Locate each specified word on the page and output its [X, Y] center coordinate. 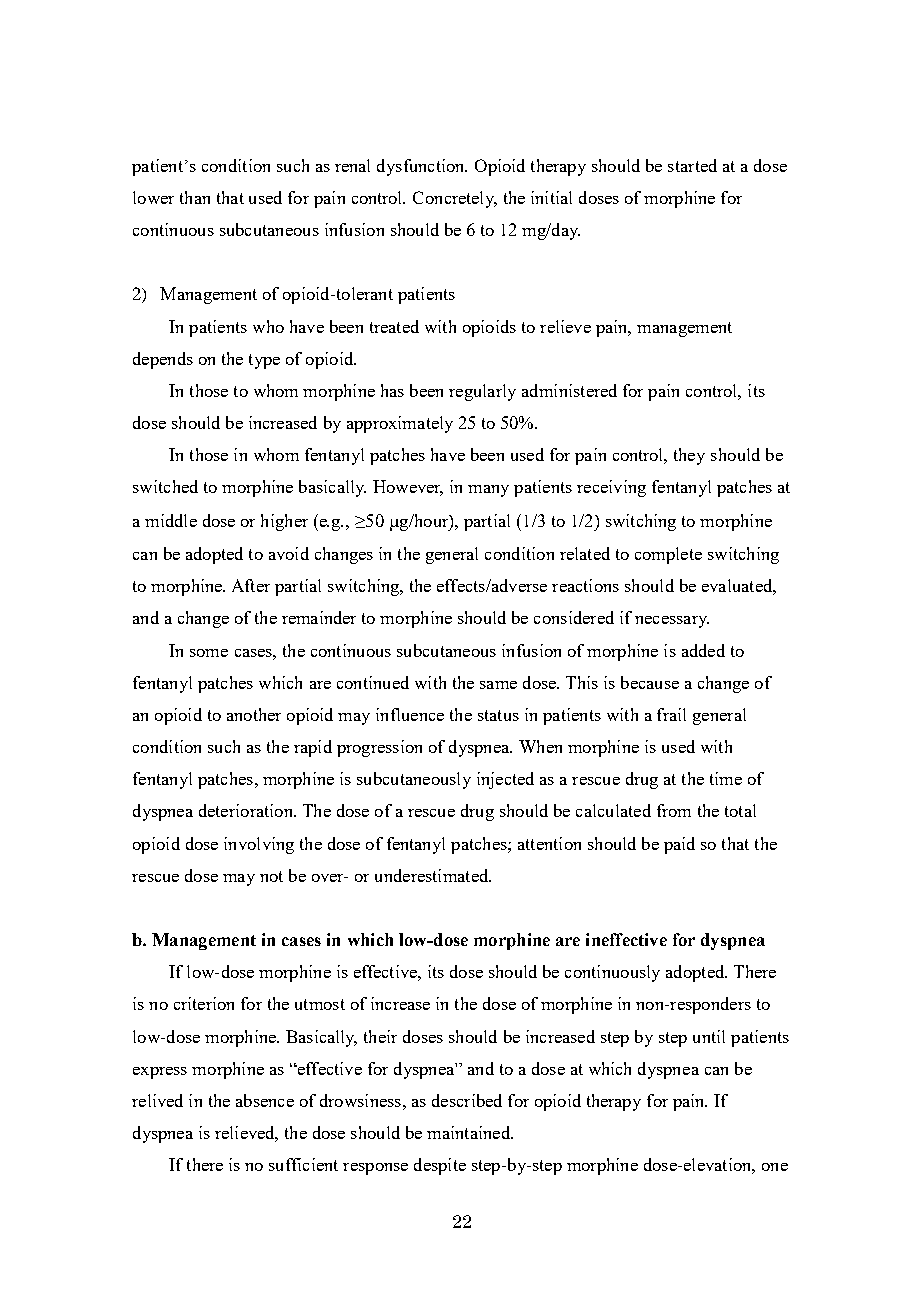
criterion [204, 1003]
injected [505, 780]
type [264, 361]
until [709, 1036]
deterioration [247, 810]
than [195, 197]
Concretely [455, 199]
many [488, 491]
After [251, 585]
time [726, 778]
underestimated [433, 875]
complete [668, 555]
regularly [482, 392]
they [689, 456]
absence [265, 1100]
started [692, 165]
